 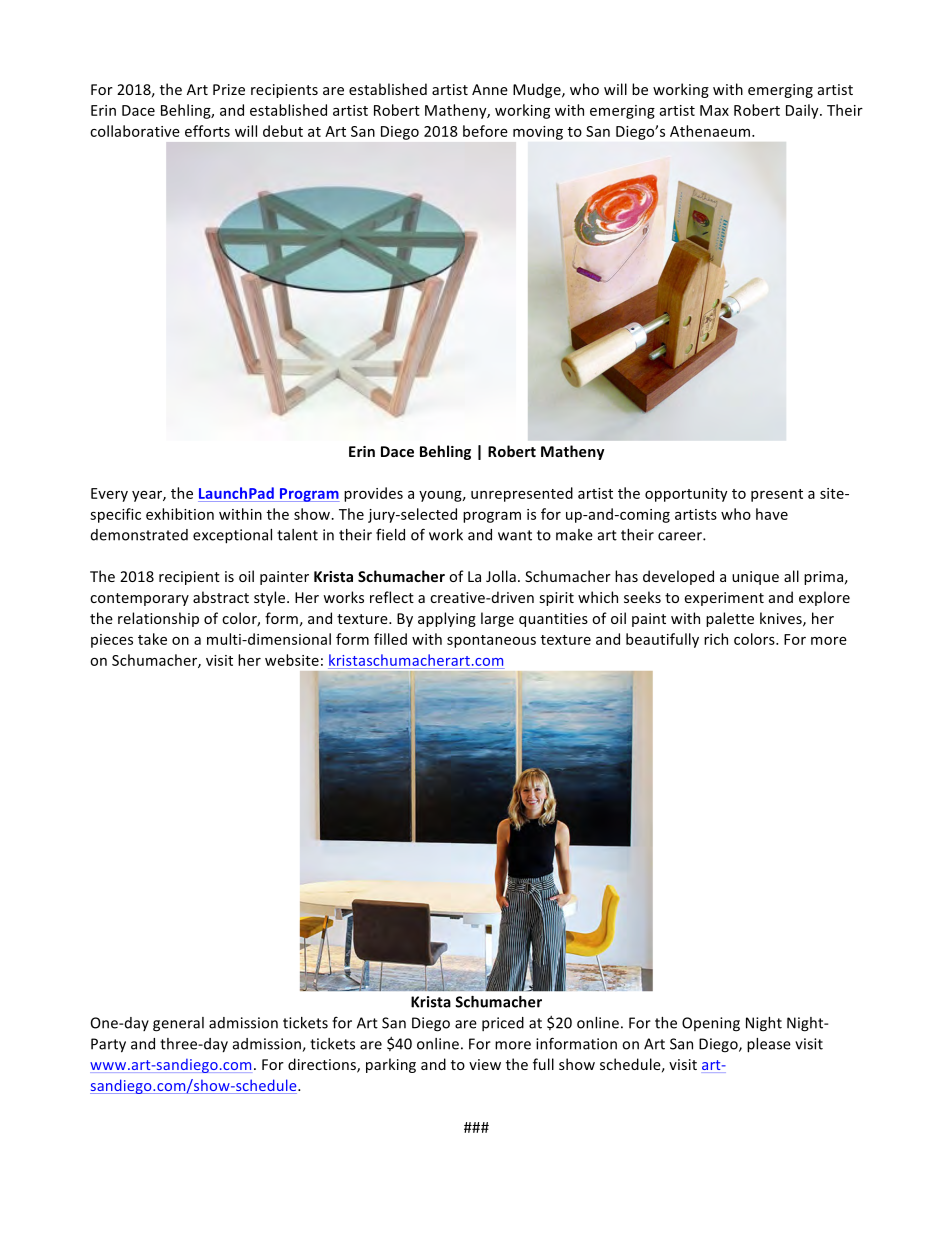 What do you see at coordinates (178, 1024) in the screenshot?
I see `general` at bounding box center [178, 1024].
